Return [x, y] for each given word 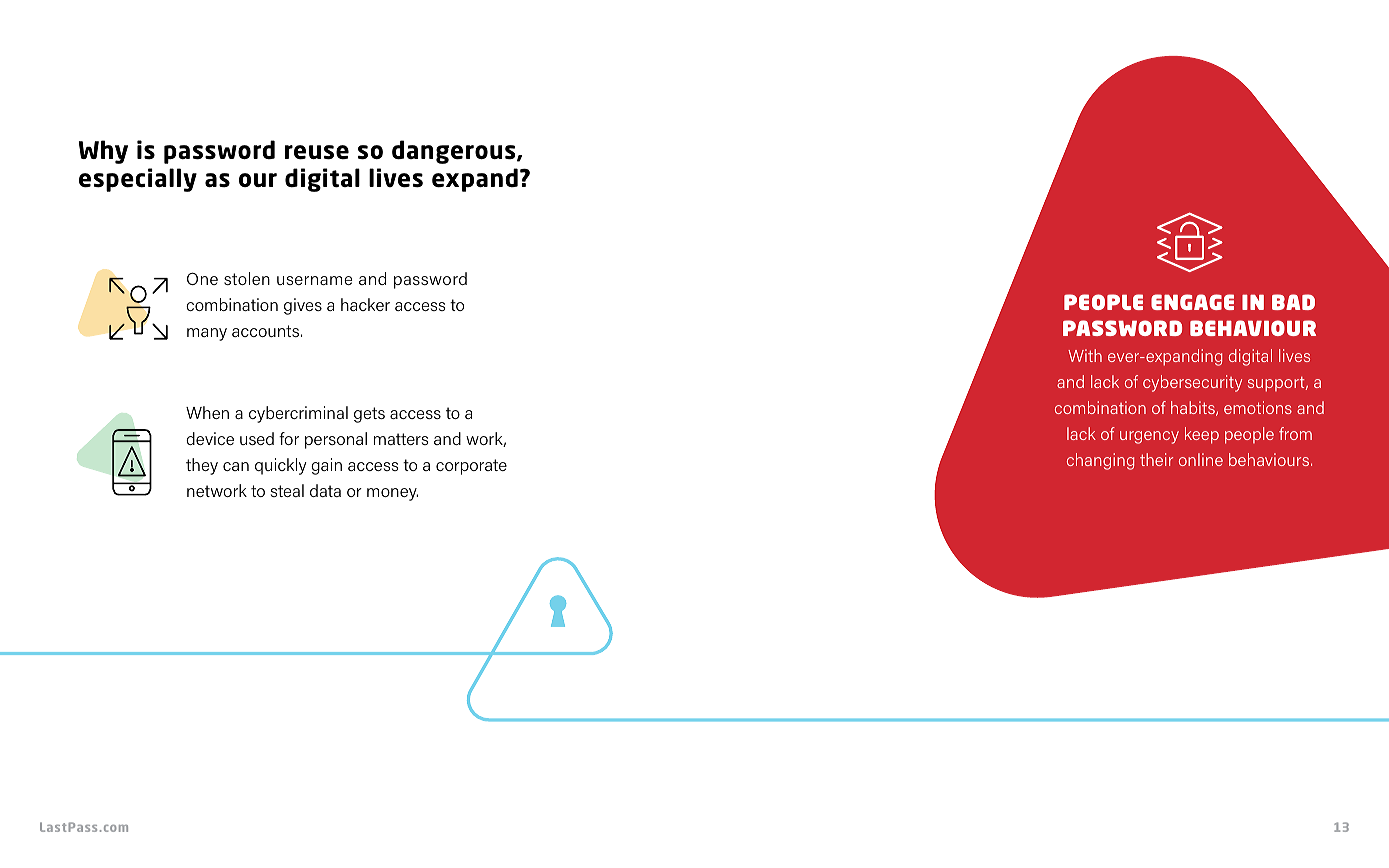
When [207, 412]
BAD [1293, 302]
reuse [317, 152]
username [314, 280]
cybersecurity [1192, 383]
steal [287, 490]
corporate [471, 467]
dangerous [455, 152]
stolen [247, 278]
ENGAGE [1192, 302]
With [1085, 355]
